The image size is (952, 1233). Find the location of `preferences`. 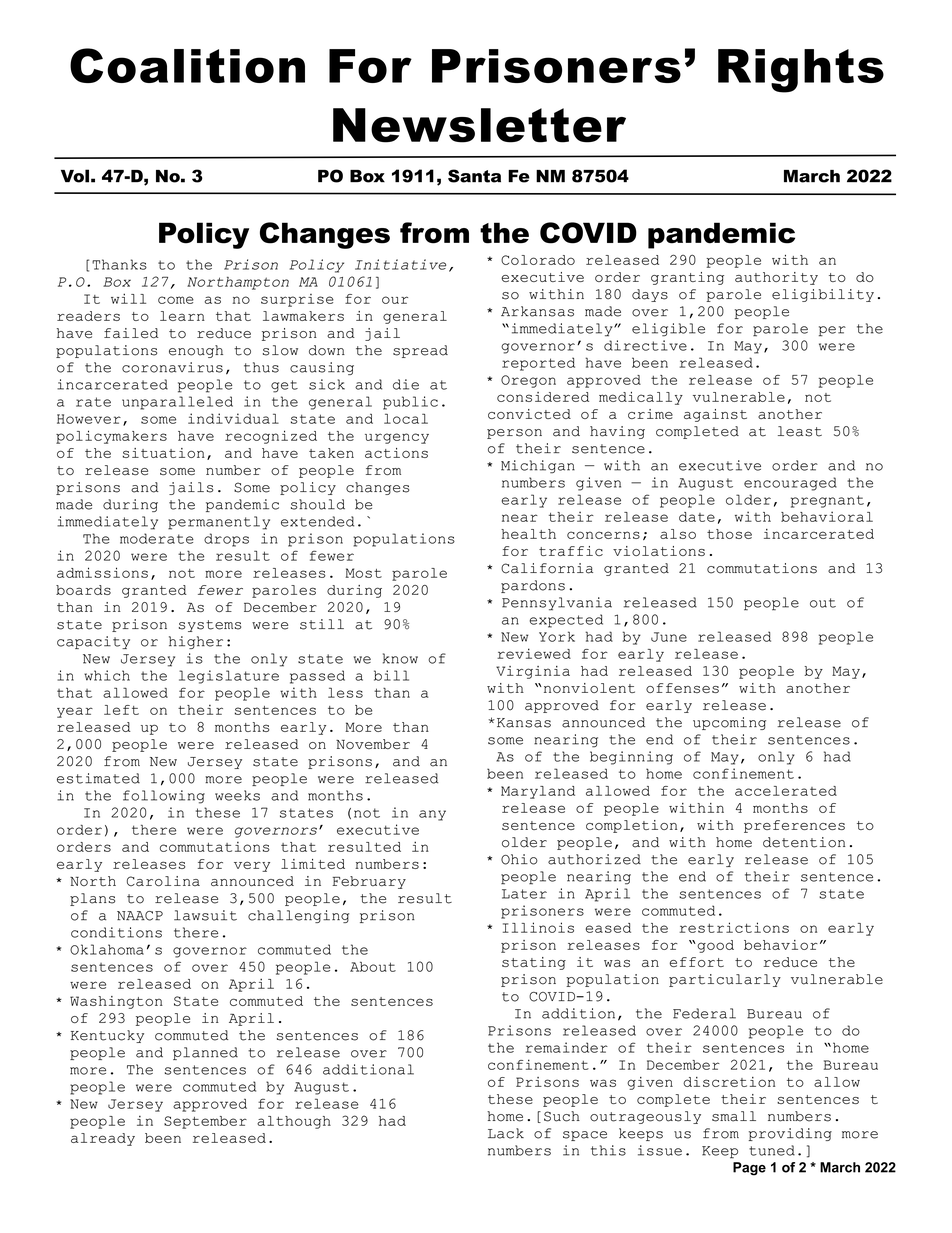

preferences is located at coordinates (794, 826).
